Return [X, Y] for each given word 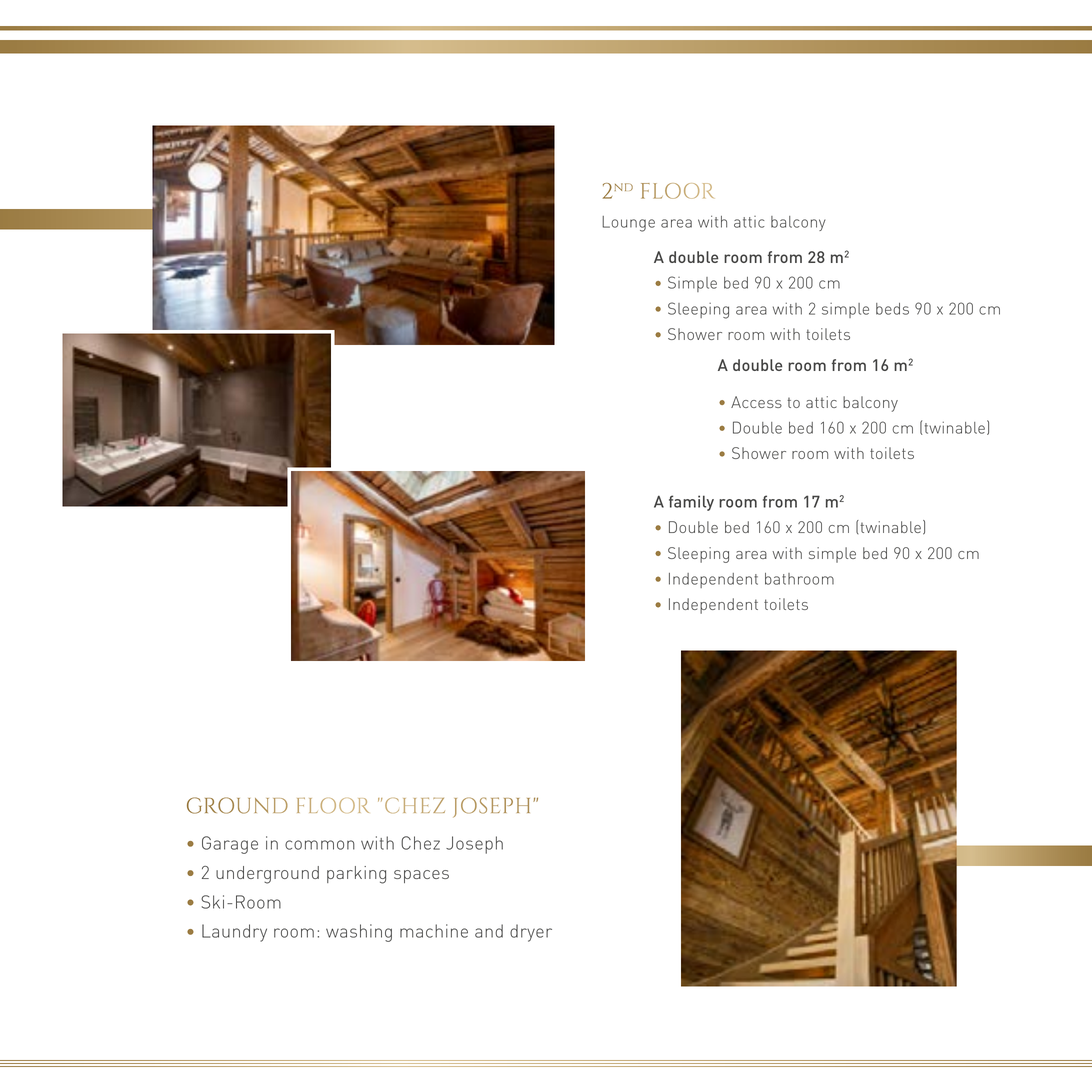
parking [356, 875]
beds [892, 309]
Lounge [628, 224]
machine [434, 931]
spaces [421, 876]
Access [756, 402]
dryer [531, 933]
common [320, 845]
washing [359, 933]
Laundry [234, 933]
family [691, 503]
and [489, 931]
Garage [230, 845]
